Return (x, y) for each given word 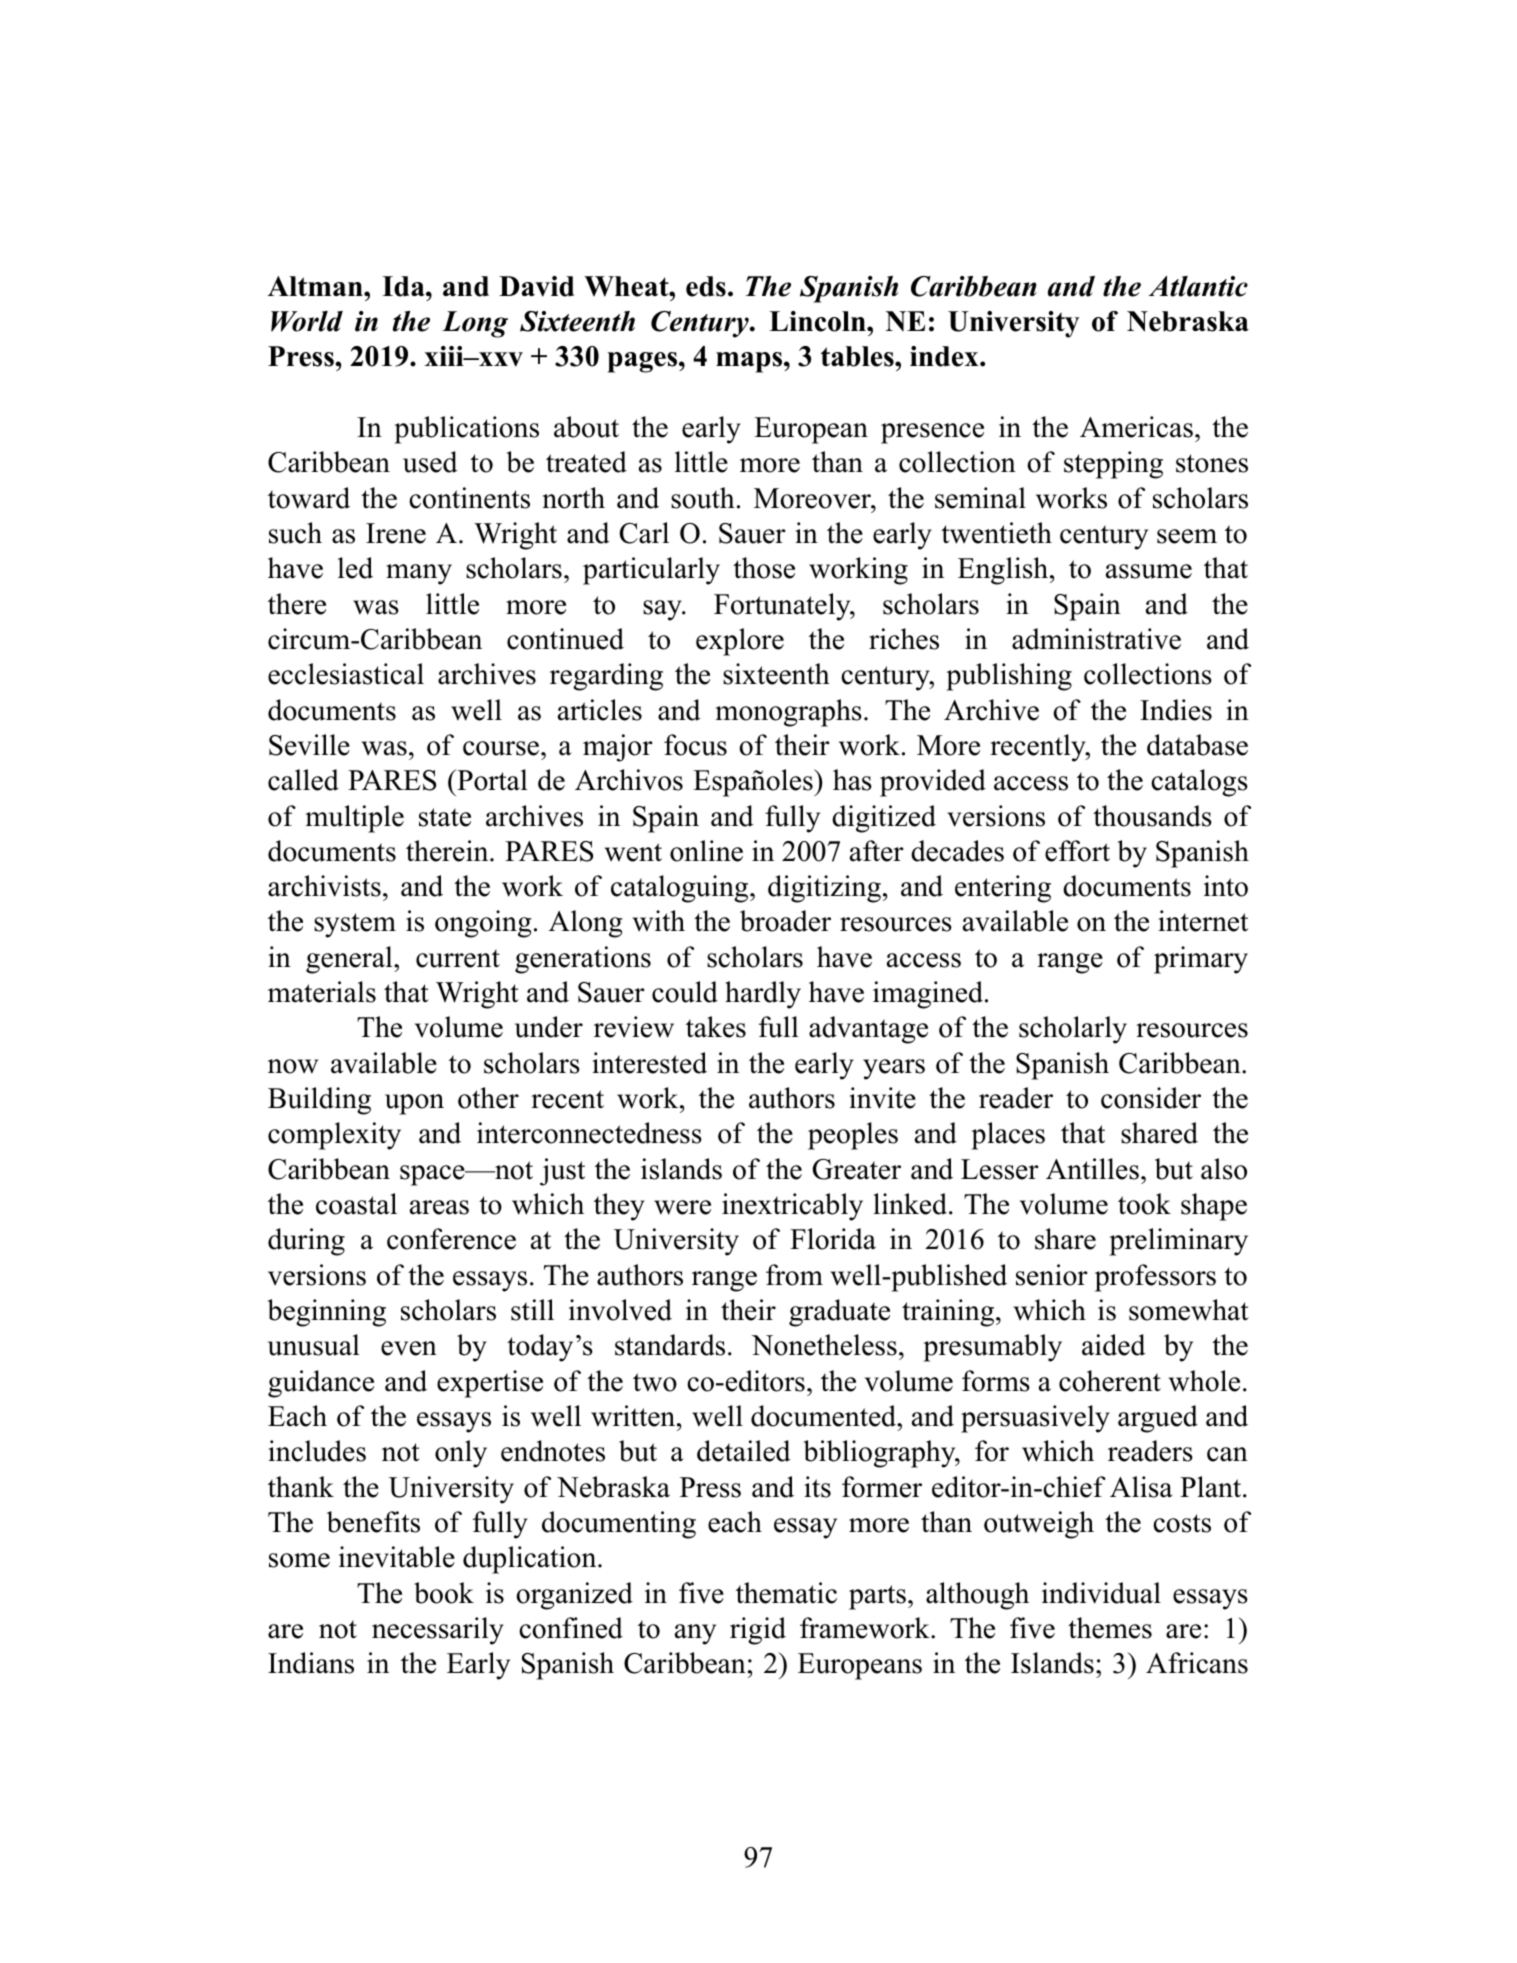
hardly (763, 995)
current (458, 958)
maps (749, 362)
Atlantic (1198, 286)
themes (1110, 1628)
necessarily (438, 1631)
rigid (758, 1631)
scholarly (1073, 1030)
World (307, 321)
